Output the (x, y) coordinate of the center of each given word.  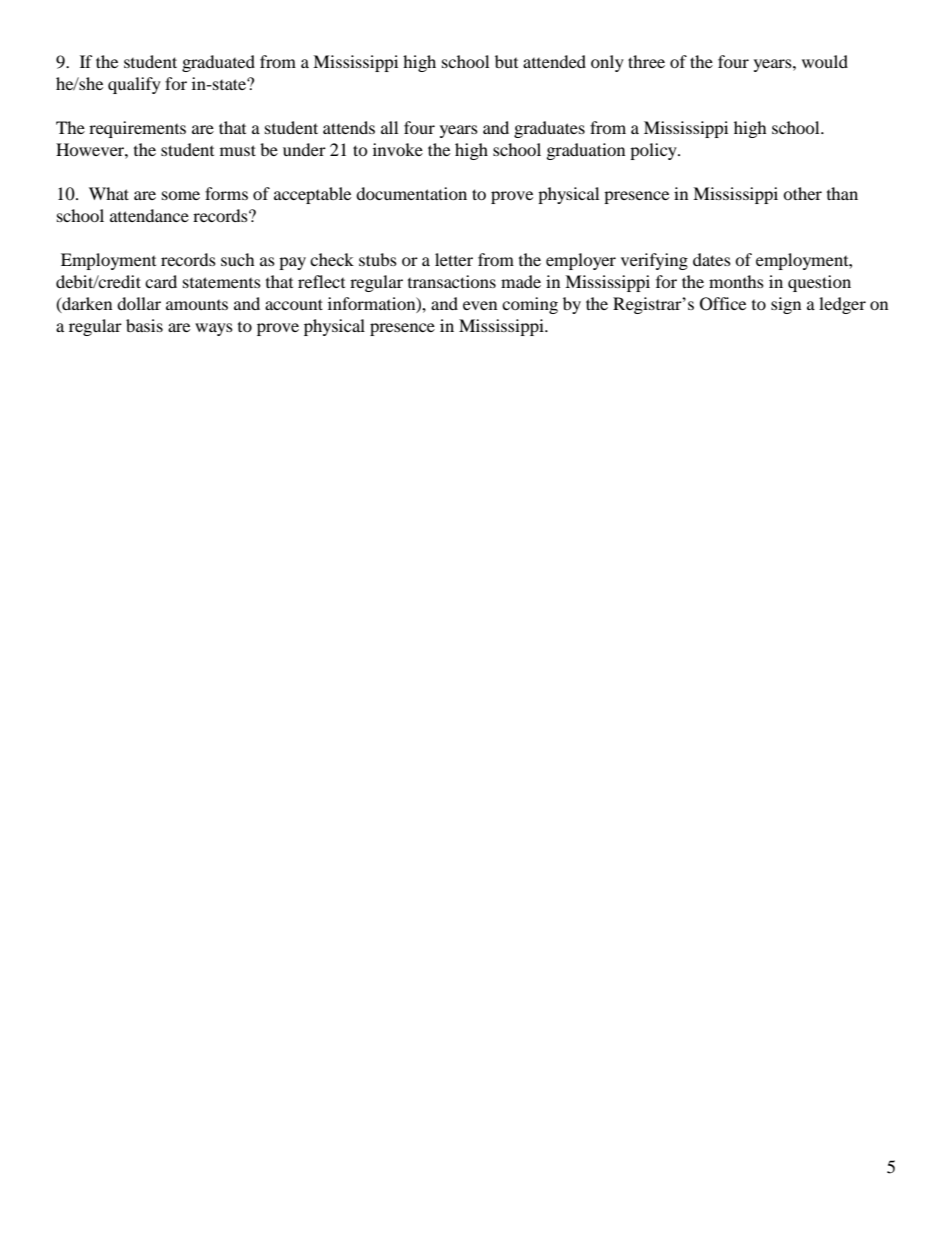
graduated (218, 63)
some (181, 195)
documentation (411, 193)
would (825, 61)
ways (214, 329)
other (802, 193)
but (506, 61)
